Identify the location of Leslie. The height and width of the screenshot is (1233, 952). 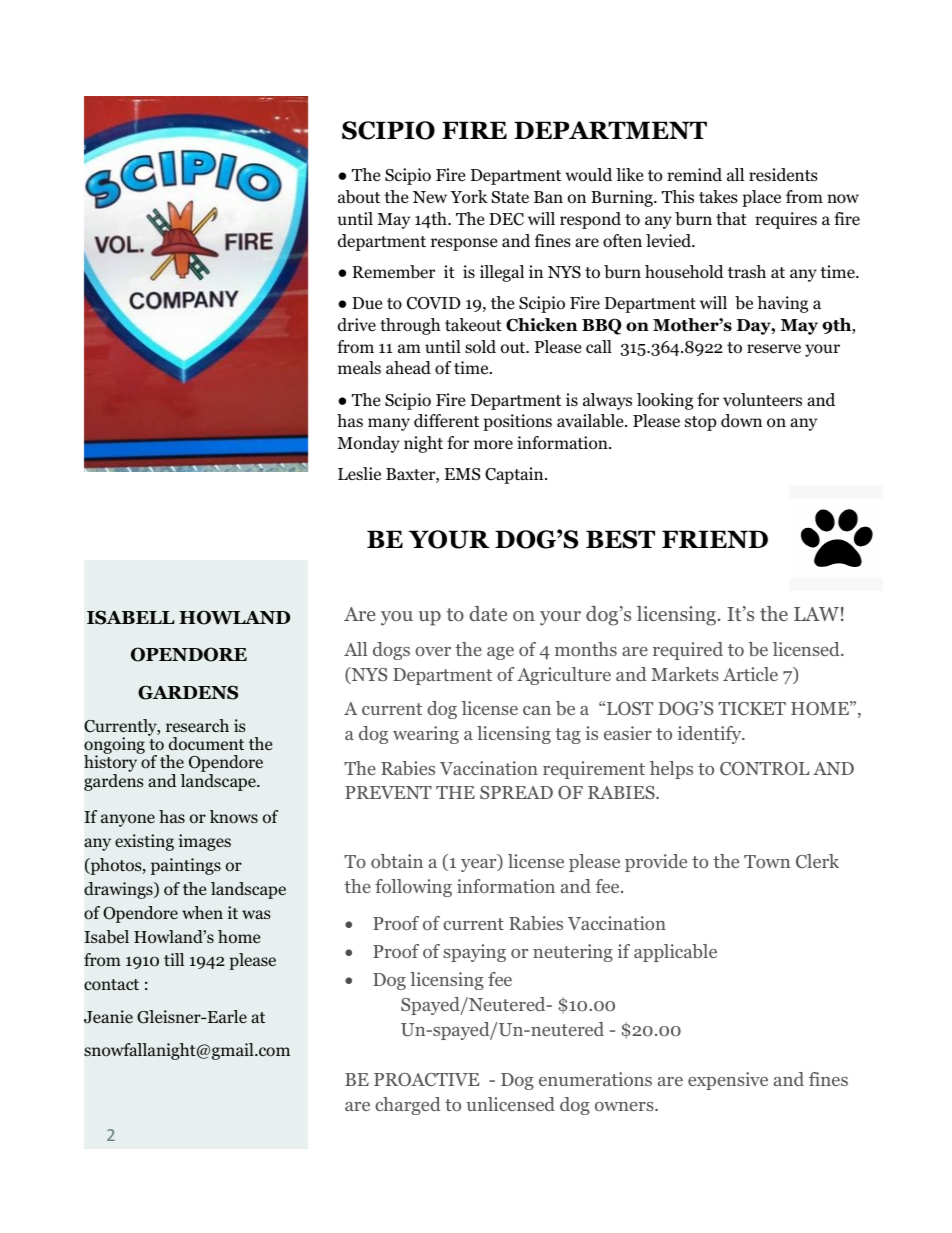
(359, 473).
